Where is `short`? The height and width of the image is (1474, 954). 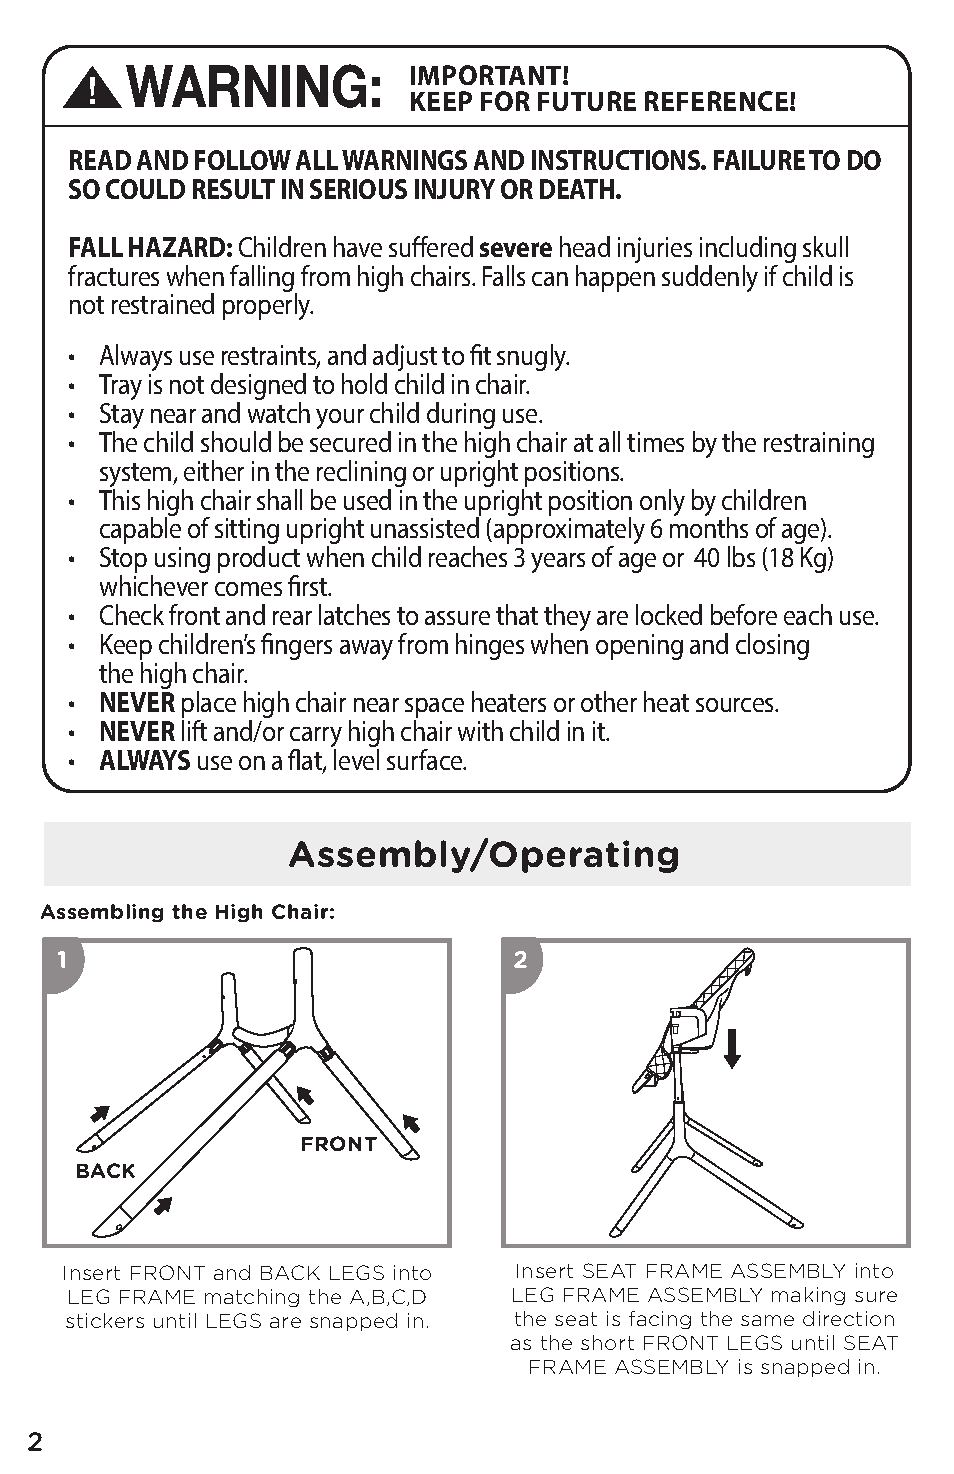
short is located at coordinates (607, 1342).
